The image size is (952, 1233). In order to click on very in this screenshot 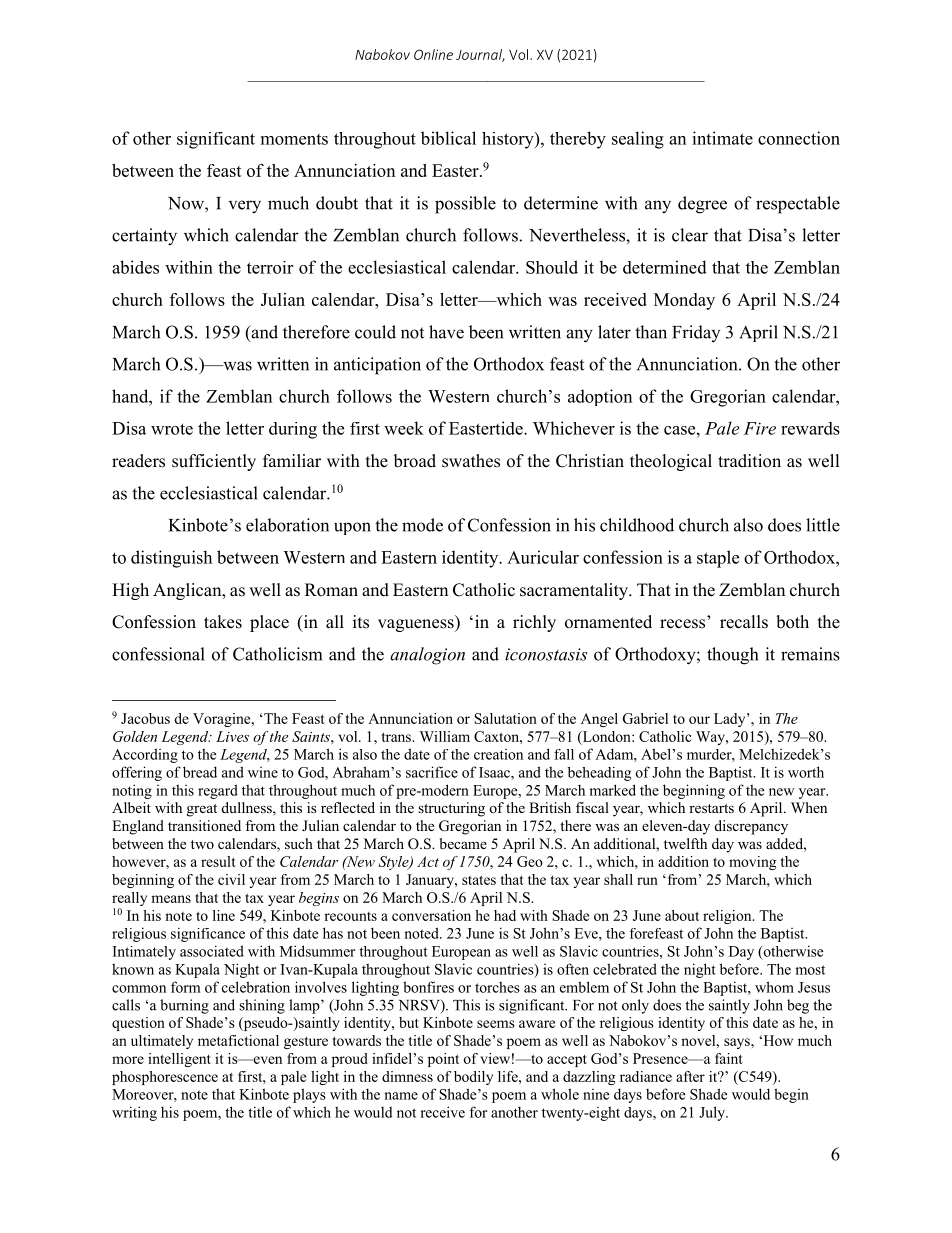, I will do `click(245, 207)`.
